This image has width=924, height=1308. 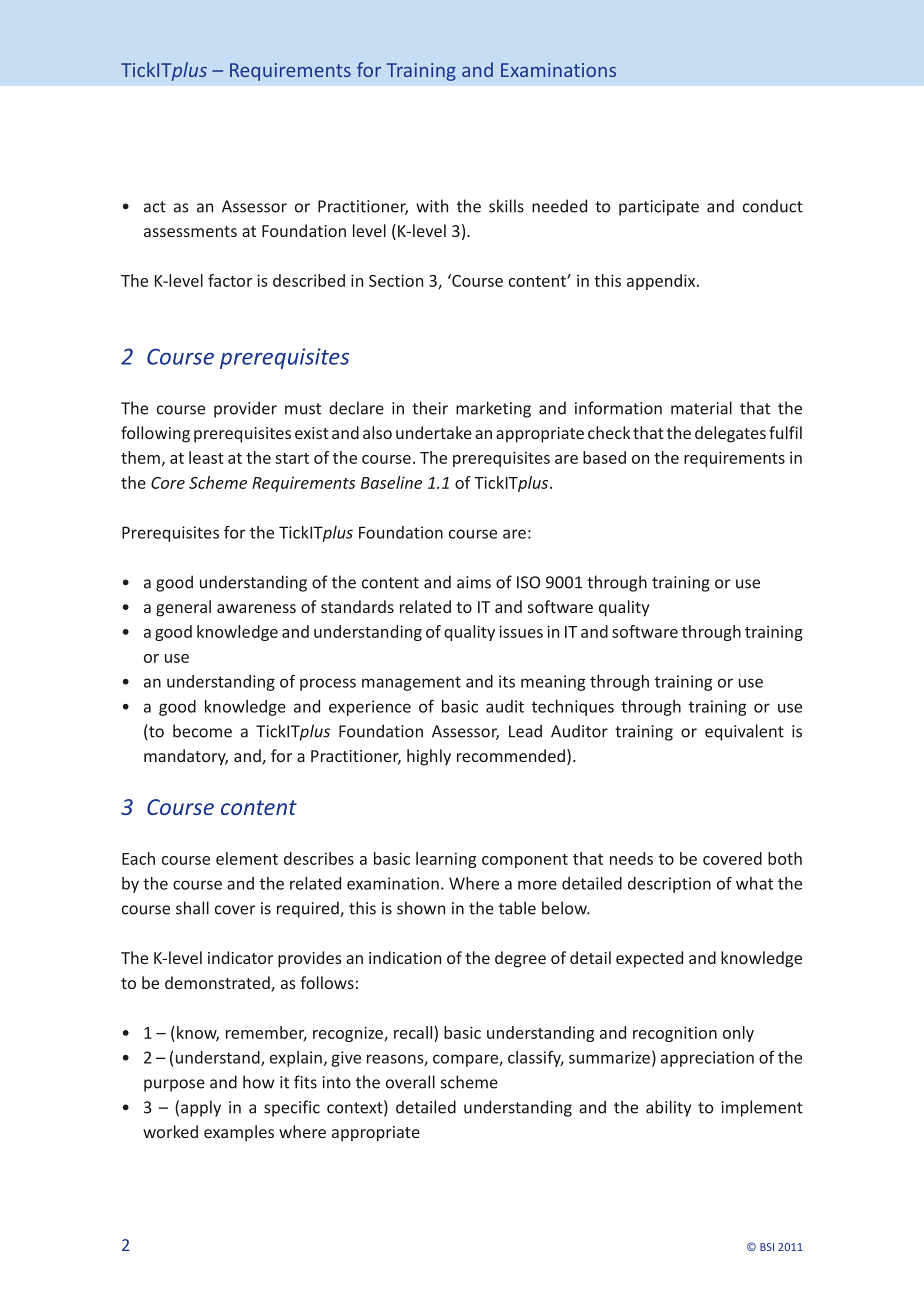 I want to click on become, so click(x=202, y=731).
